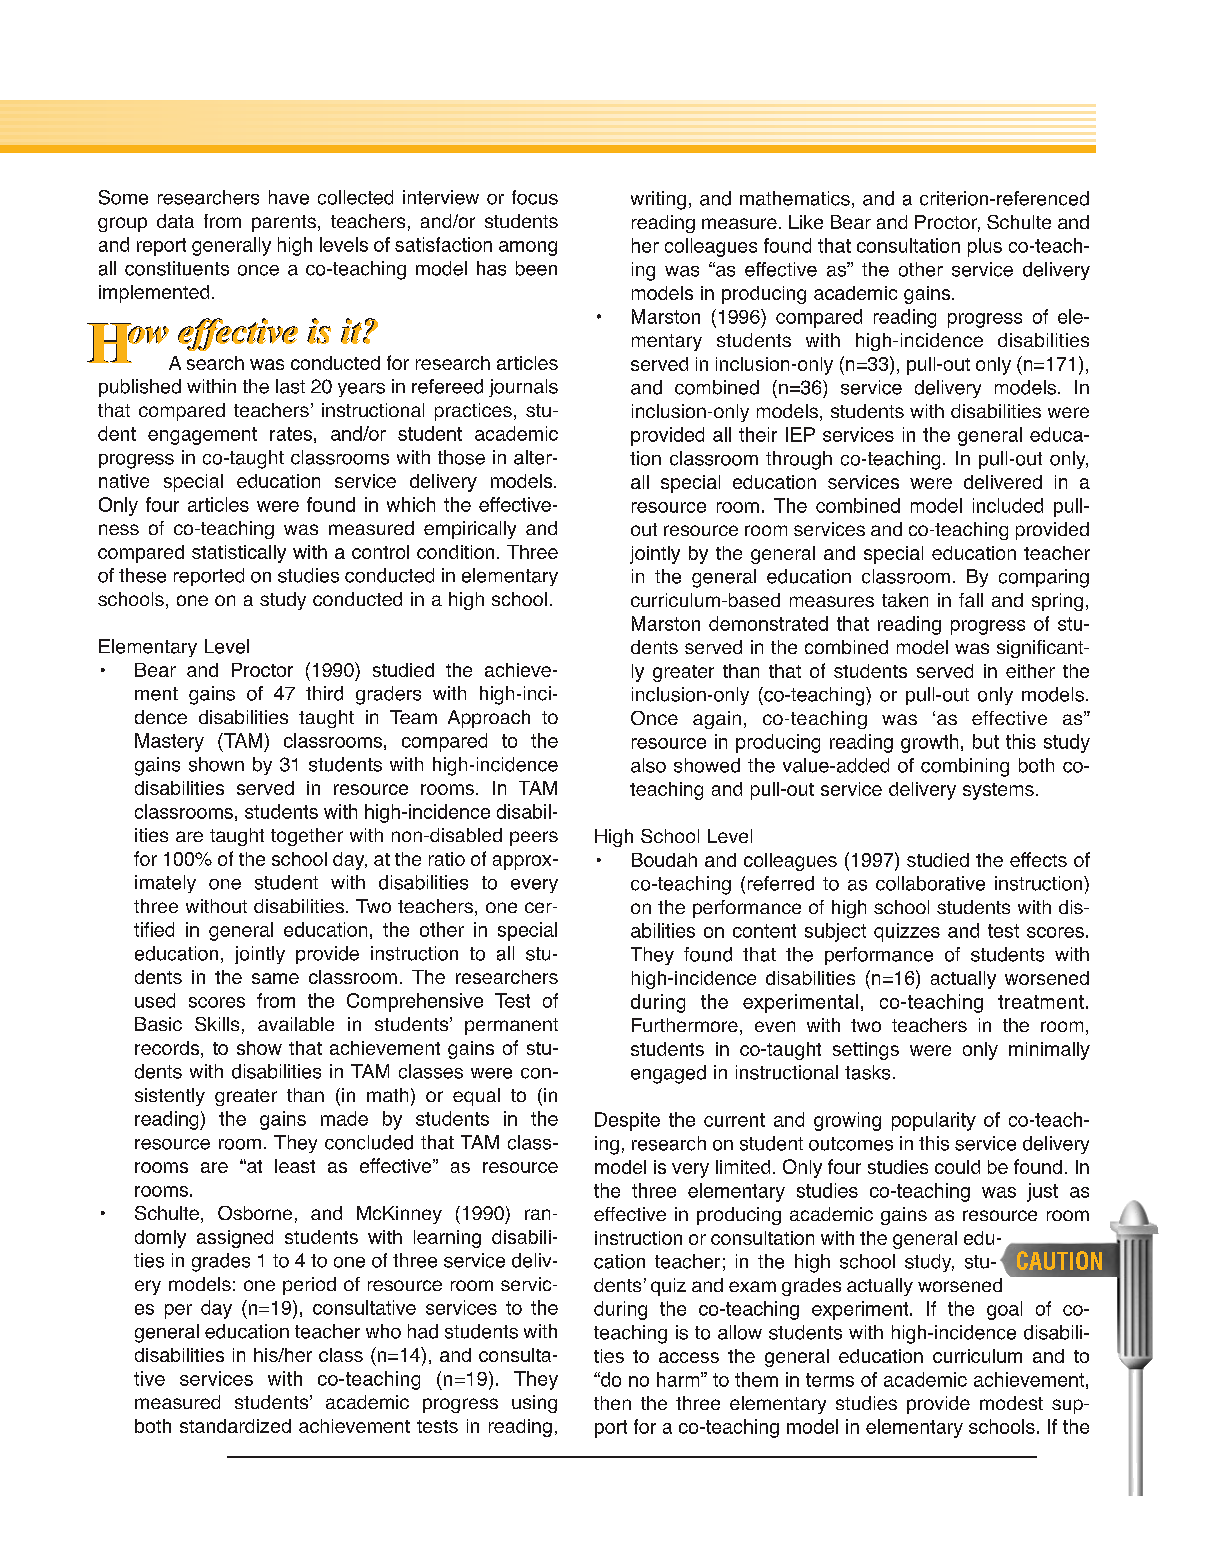  What do you see at coordinates (985, 247) in the screenshot?
I see `plus` at bounding box center [985, 247].
